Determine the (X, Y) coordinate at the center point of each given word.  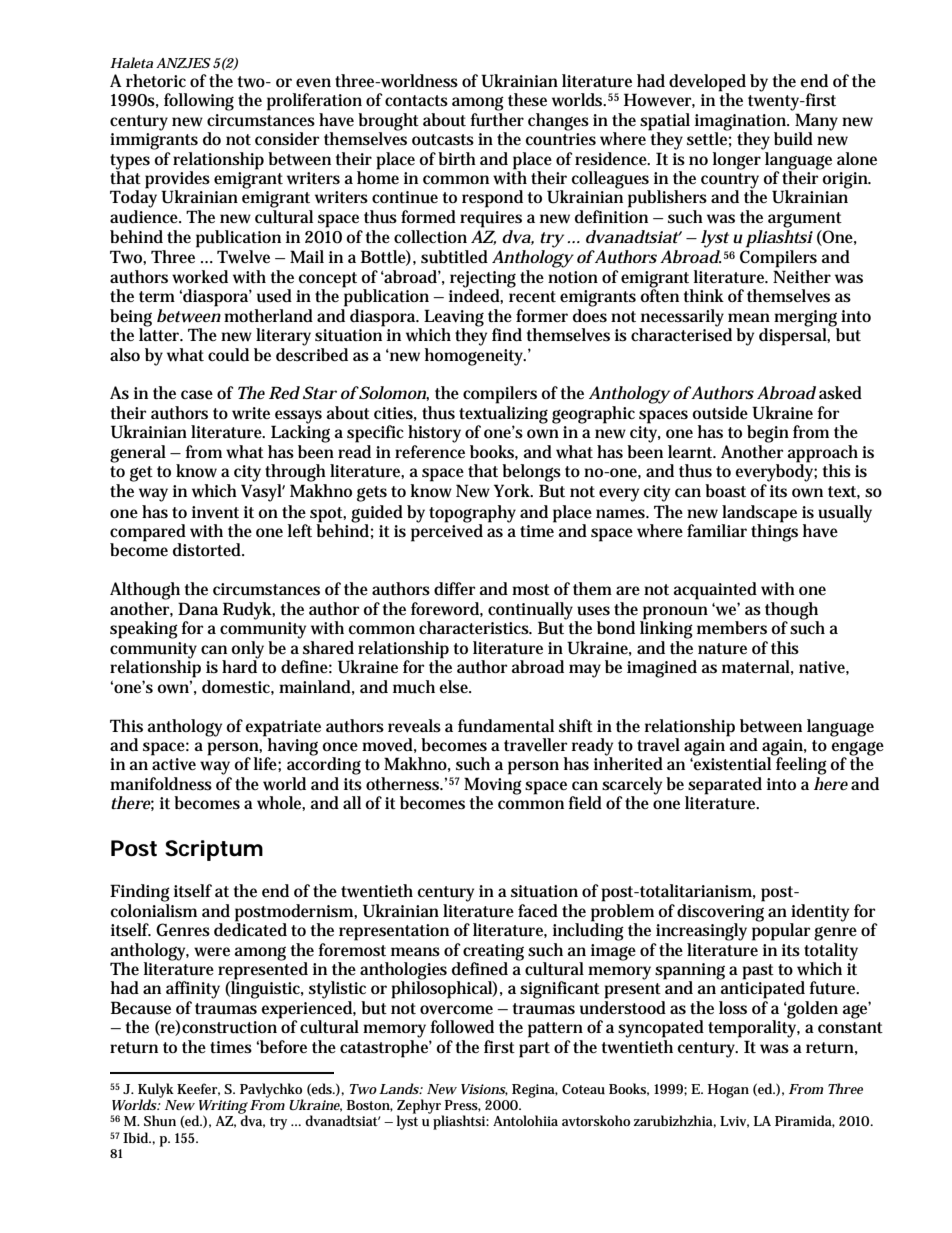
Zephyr (420, 1107)
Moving (493, 787)
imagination (741, 123)
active (174, 764)
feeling (800, 765)
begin (768, 434)
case (197, 395)
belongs (531, 473)
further (497, 120)
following (199, 102)
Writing (222, 1108)
